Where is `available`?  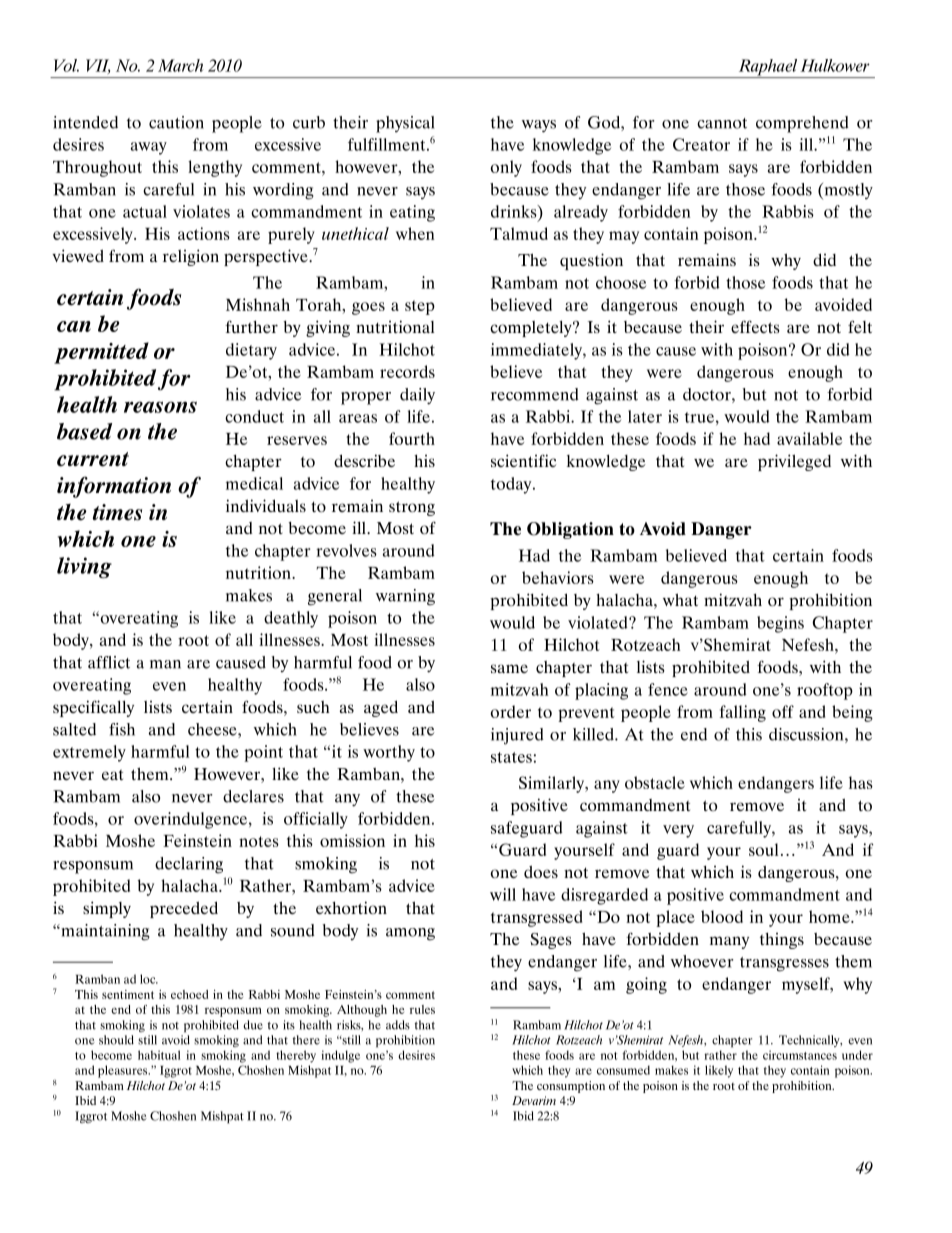 available is located at coordinates (809, 438).
